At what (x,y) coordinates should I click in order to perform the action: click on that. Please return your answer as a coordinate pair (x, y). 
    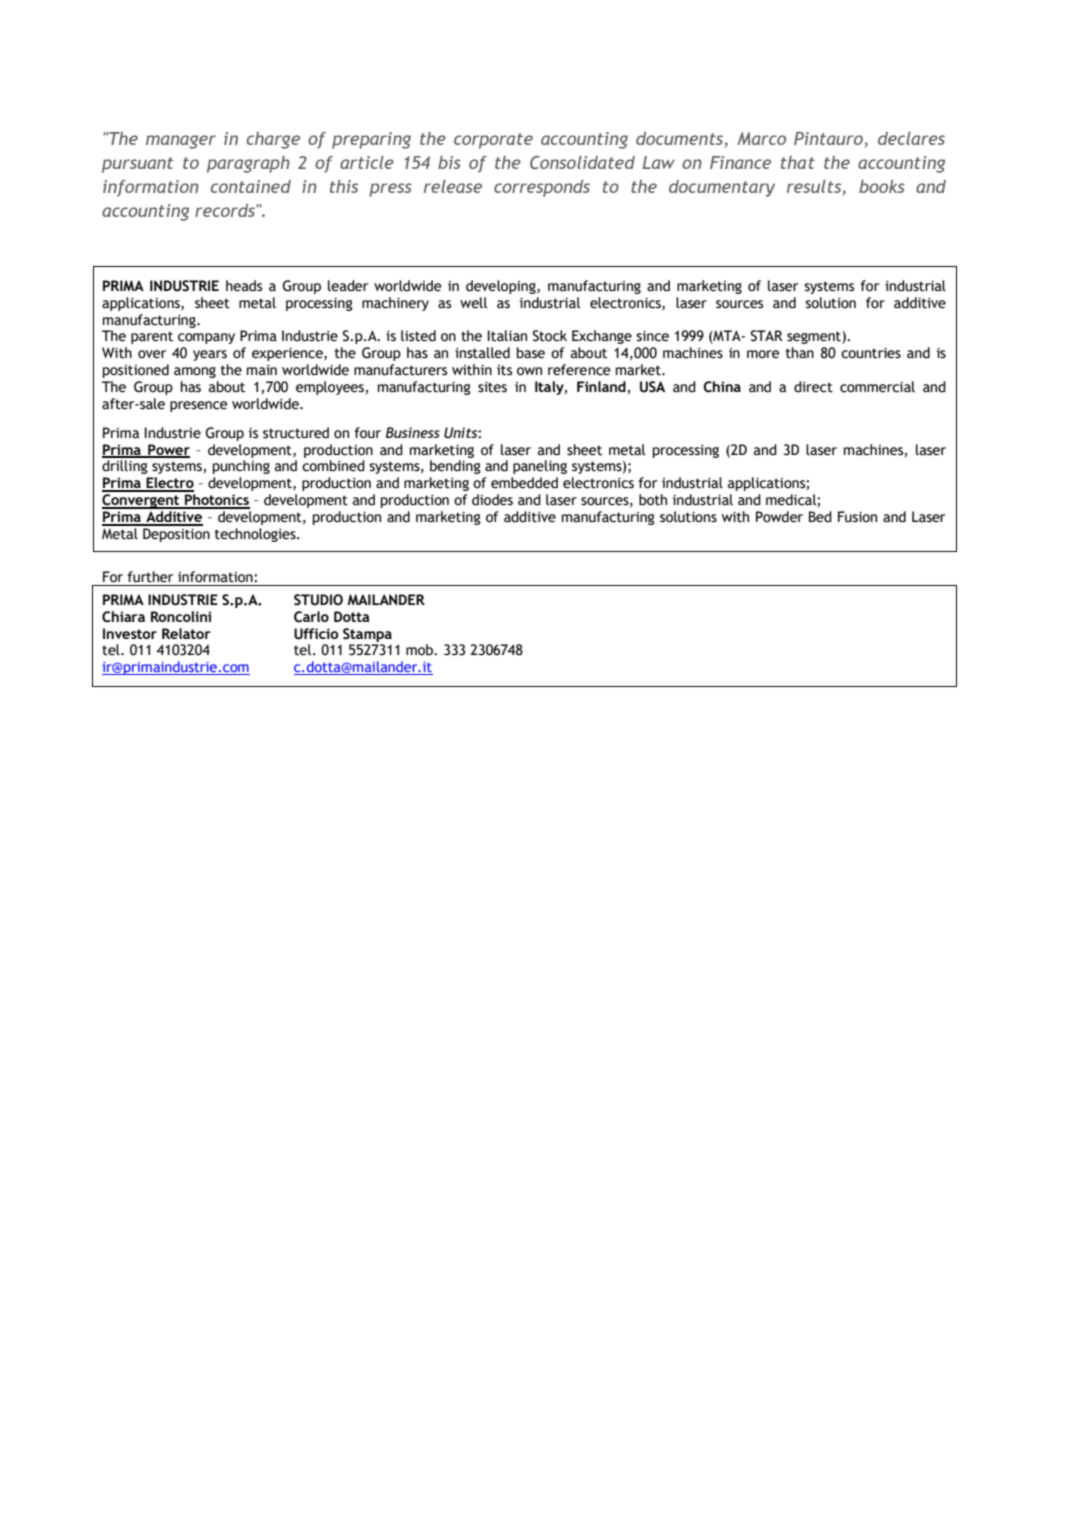
    Looking at the image, I should click on (798, 162).
